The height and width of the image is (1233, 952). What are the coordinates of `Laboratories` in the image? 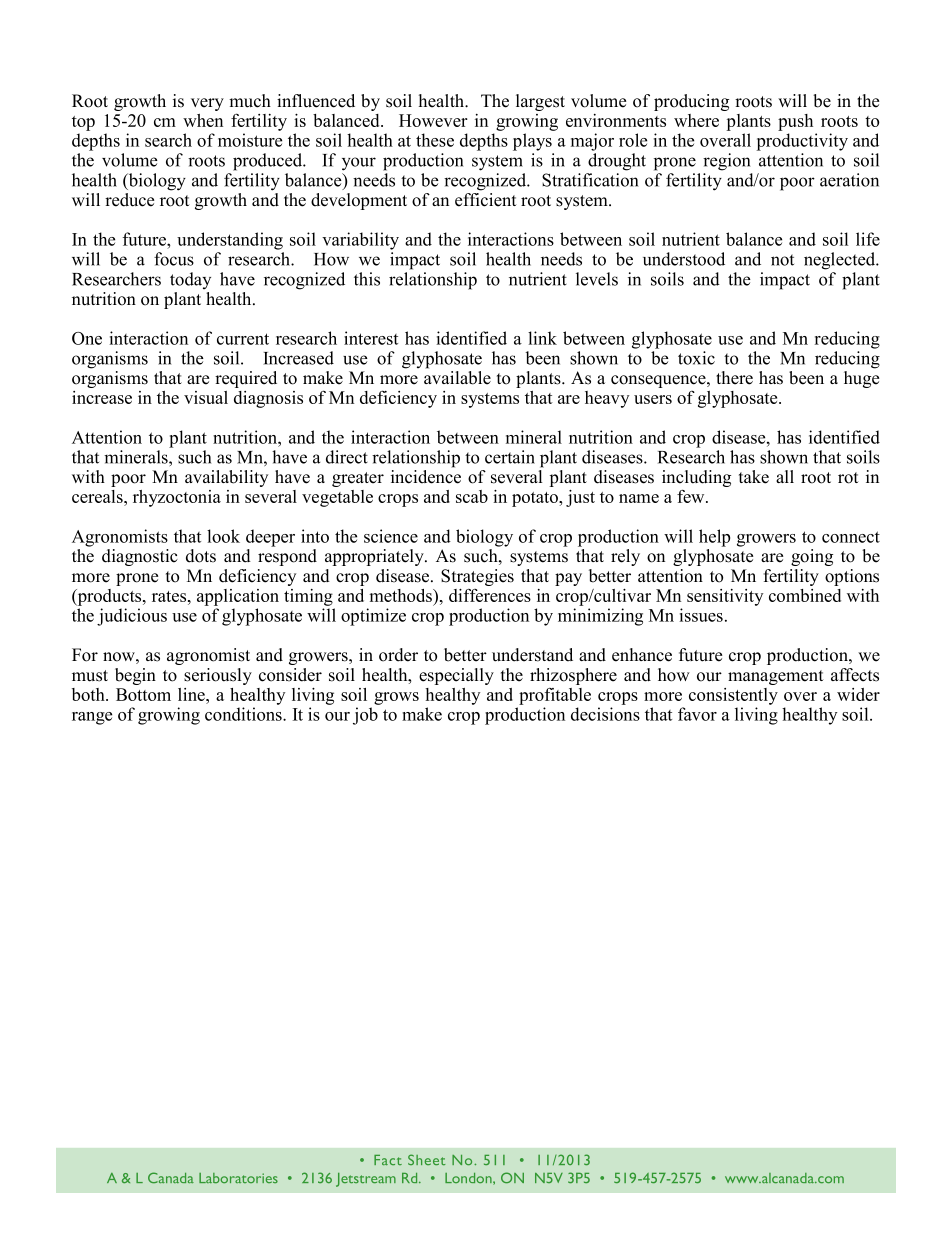 It's located at (238, 1178).
